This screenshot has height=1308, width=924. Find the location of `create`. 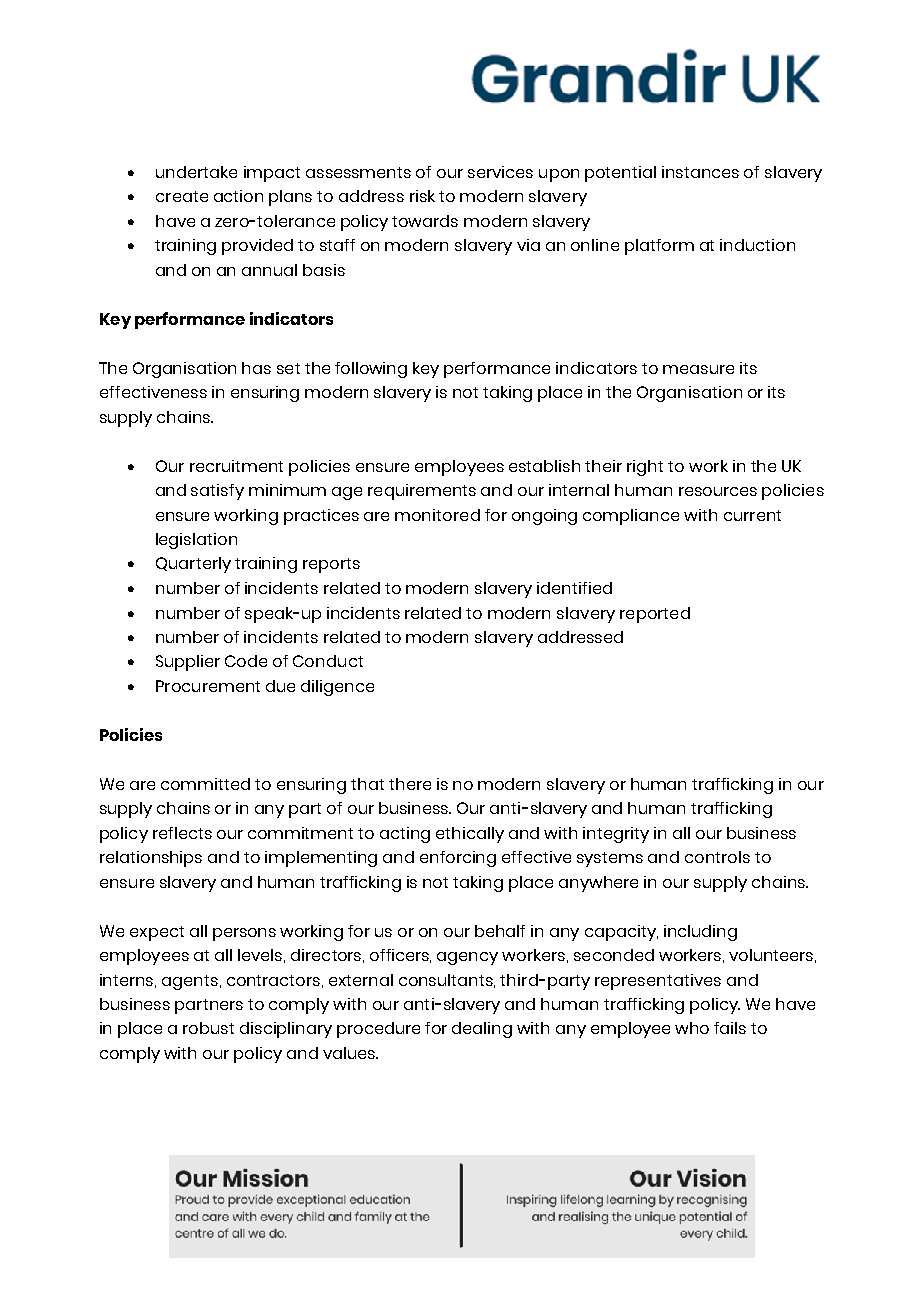

create is located at coordinates (182, 196).
